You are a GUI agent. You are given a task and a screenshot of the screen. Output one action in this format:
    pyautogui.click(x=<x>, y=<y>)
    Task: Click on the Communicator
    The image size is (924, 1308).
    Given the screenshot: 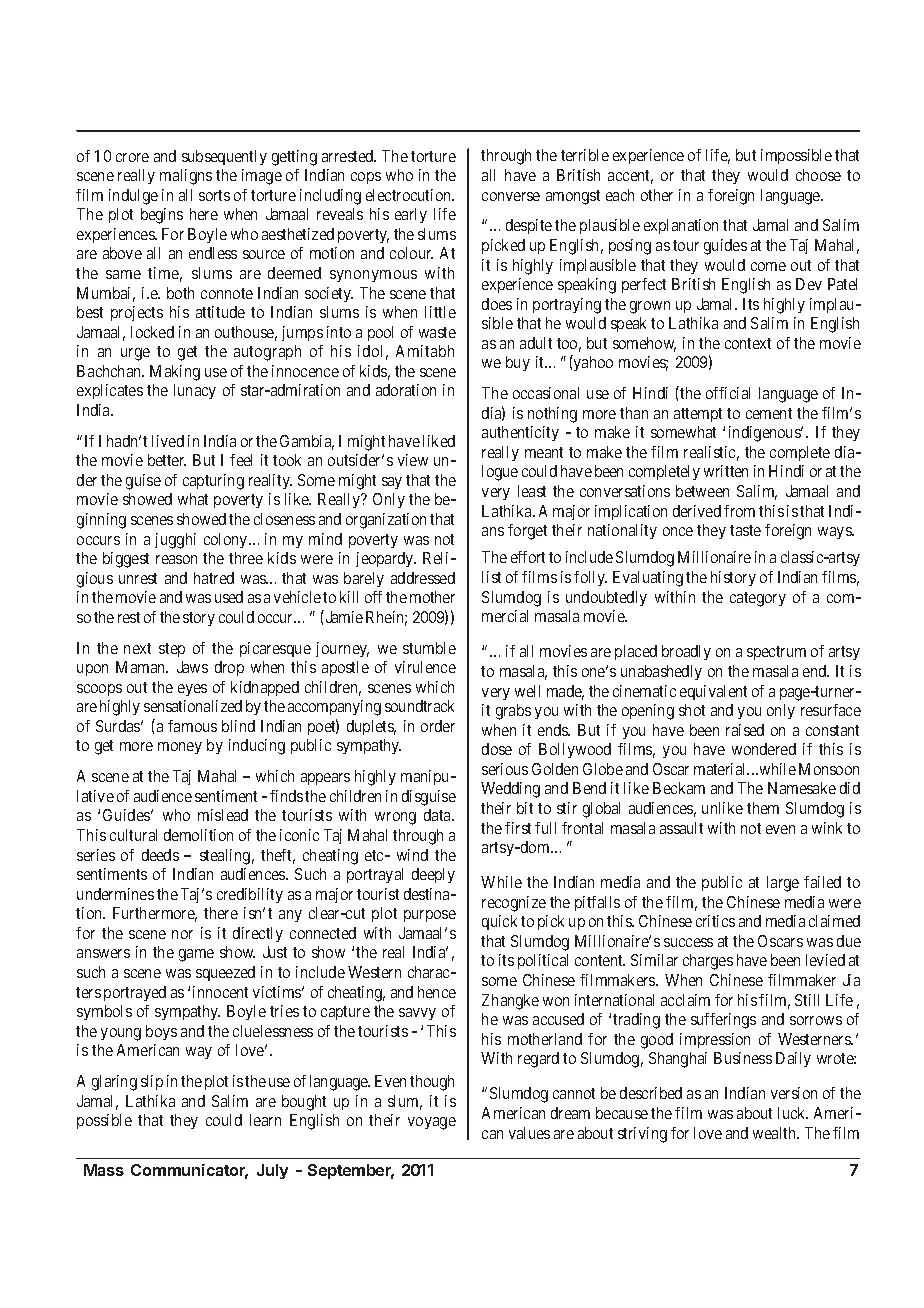 What is the action you would take?
    pyautogui.click(x=189, y=1171)
